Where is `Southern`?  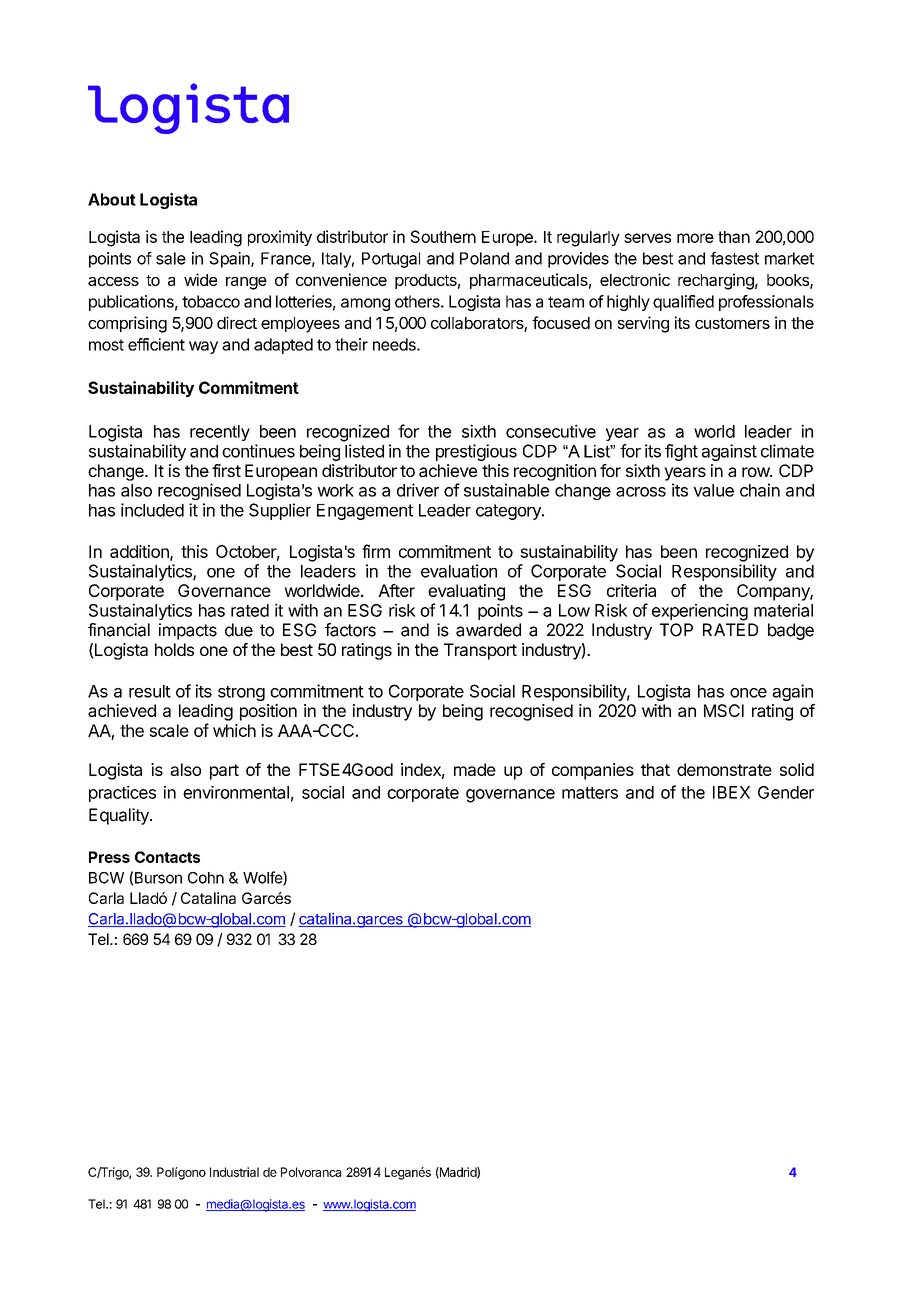 Southern is located at coordinates (443, 236).
